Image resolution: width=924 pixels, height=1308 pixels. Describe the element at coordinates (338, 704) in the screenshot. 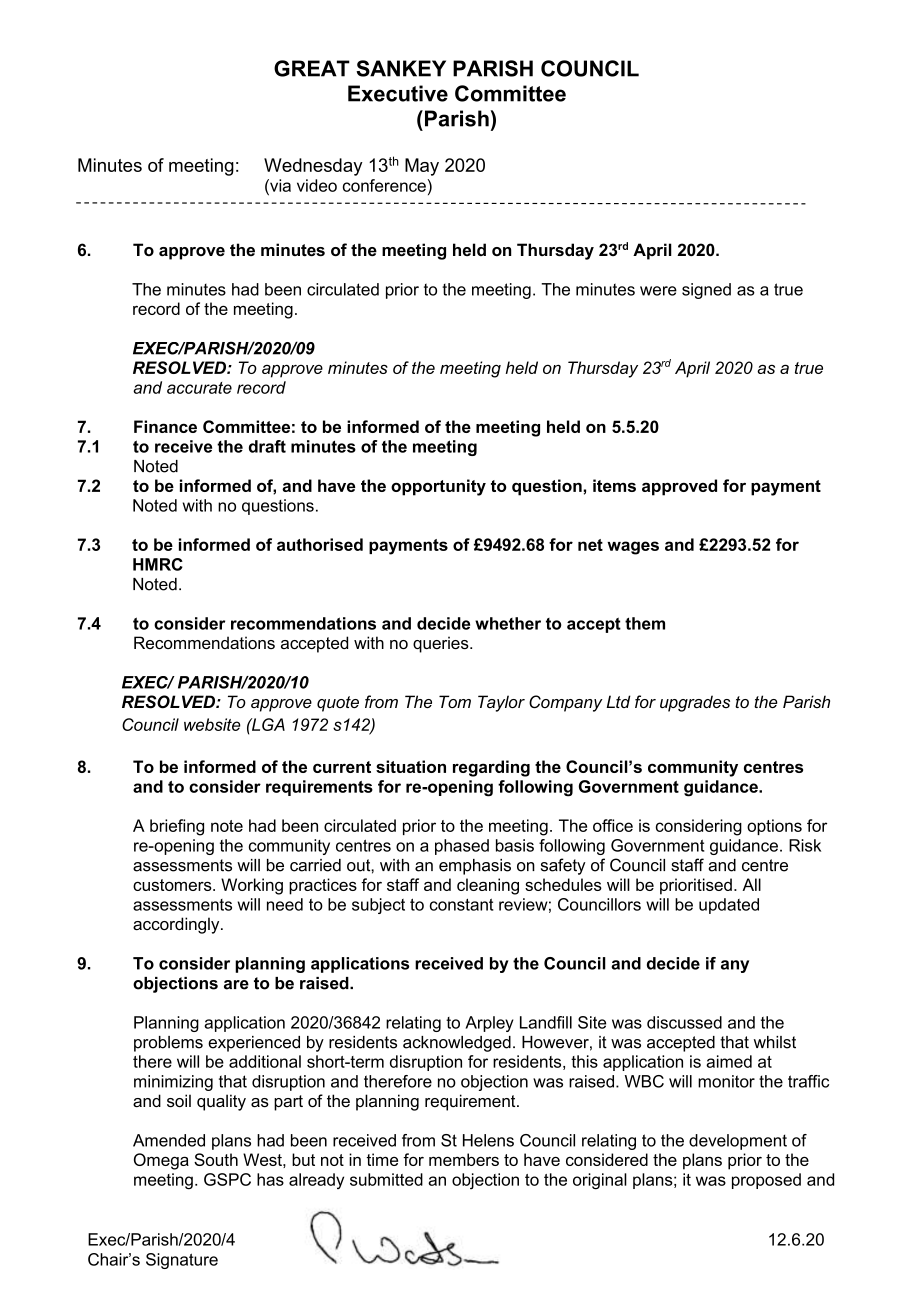

I see `quote` at that location.
